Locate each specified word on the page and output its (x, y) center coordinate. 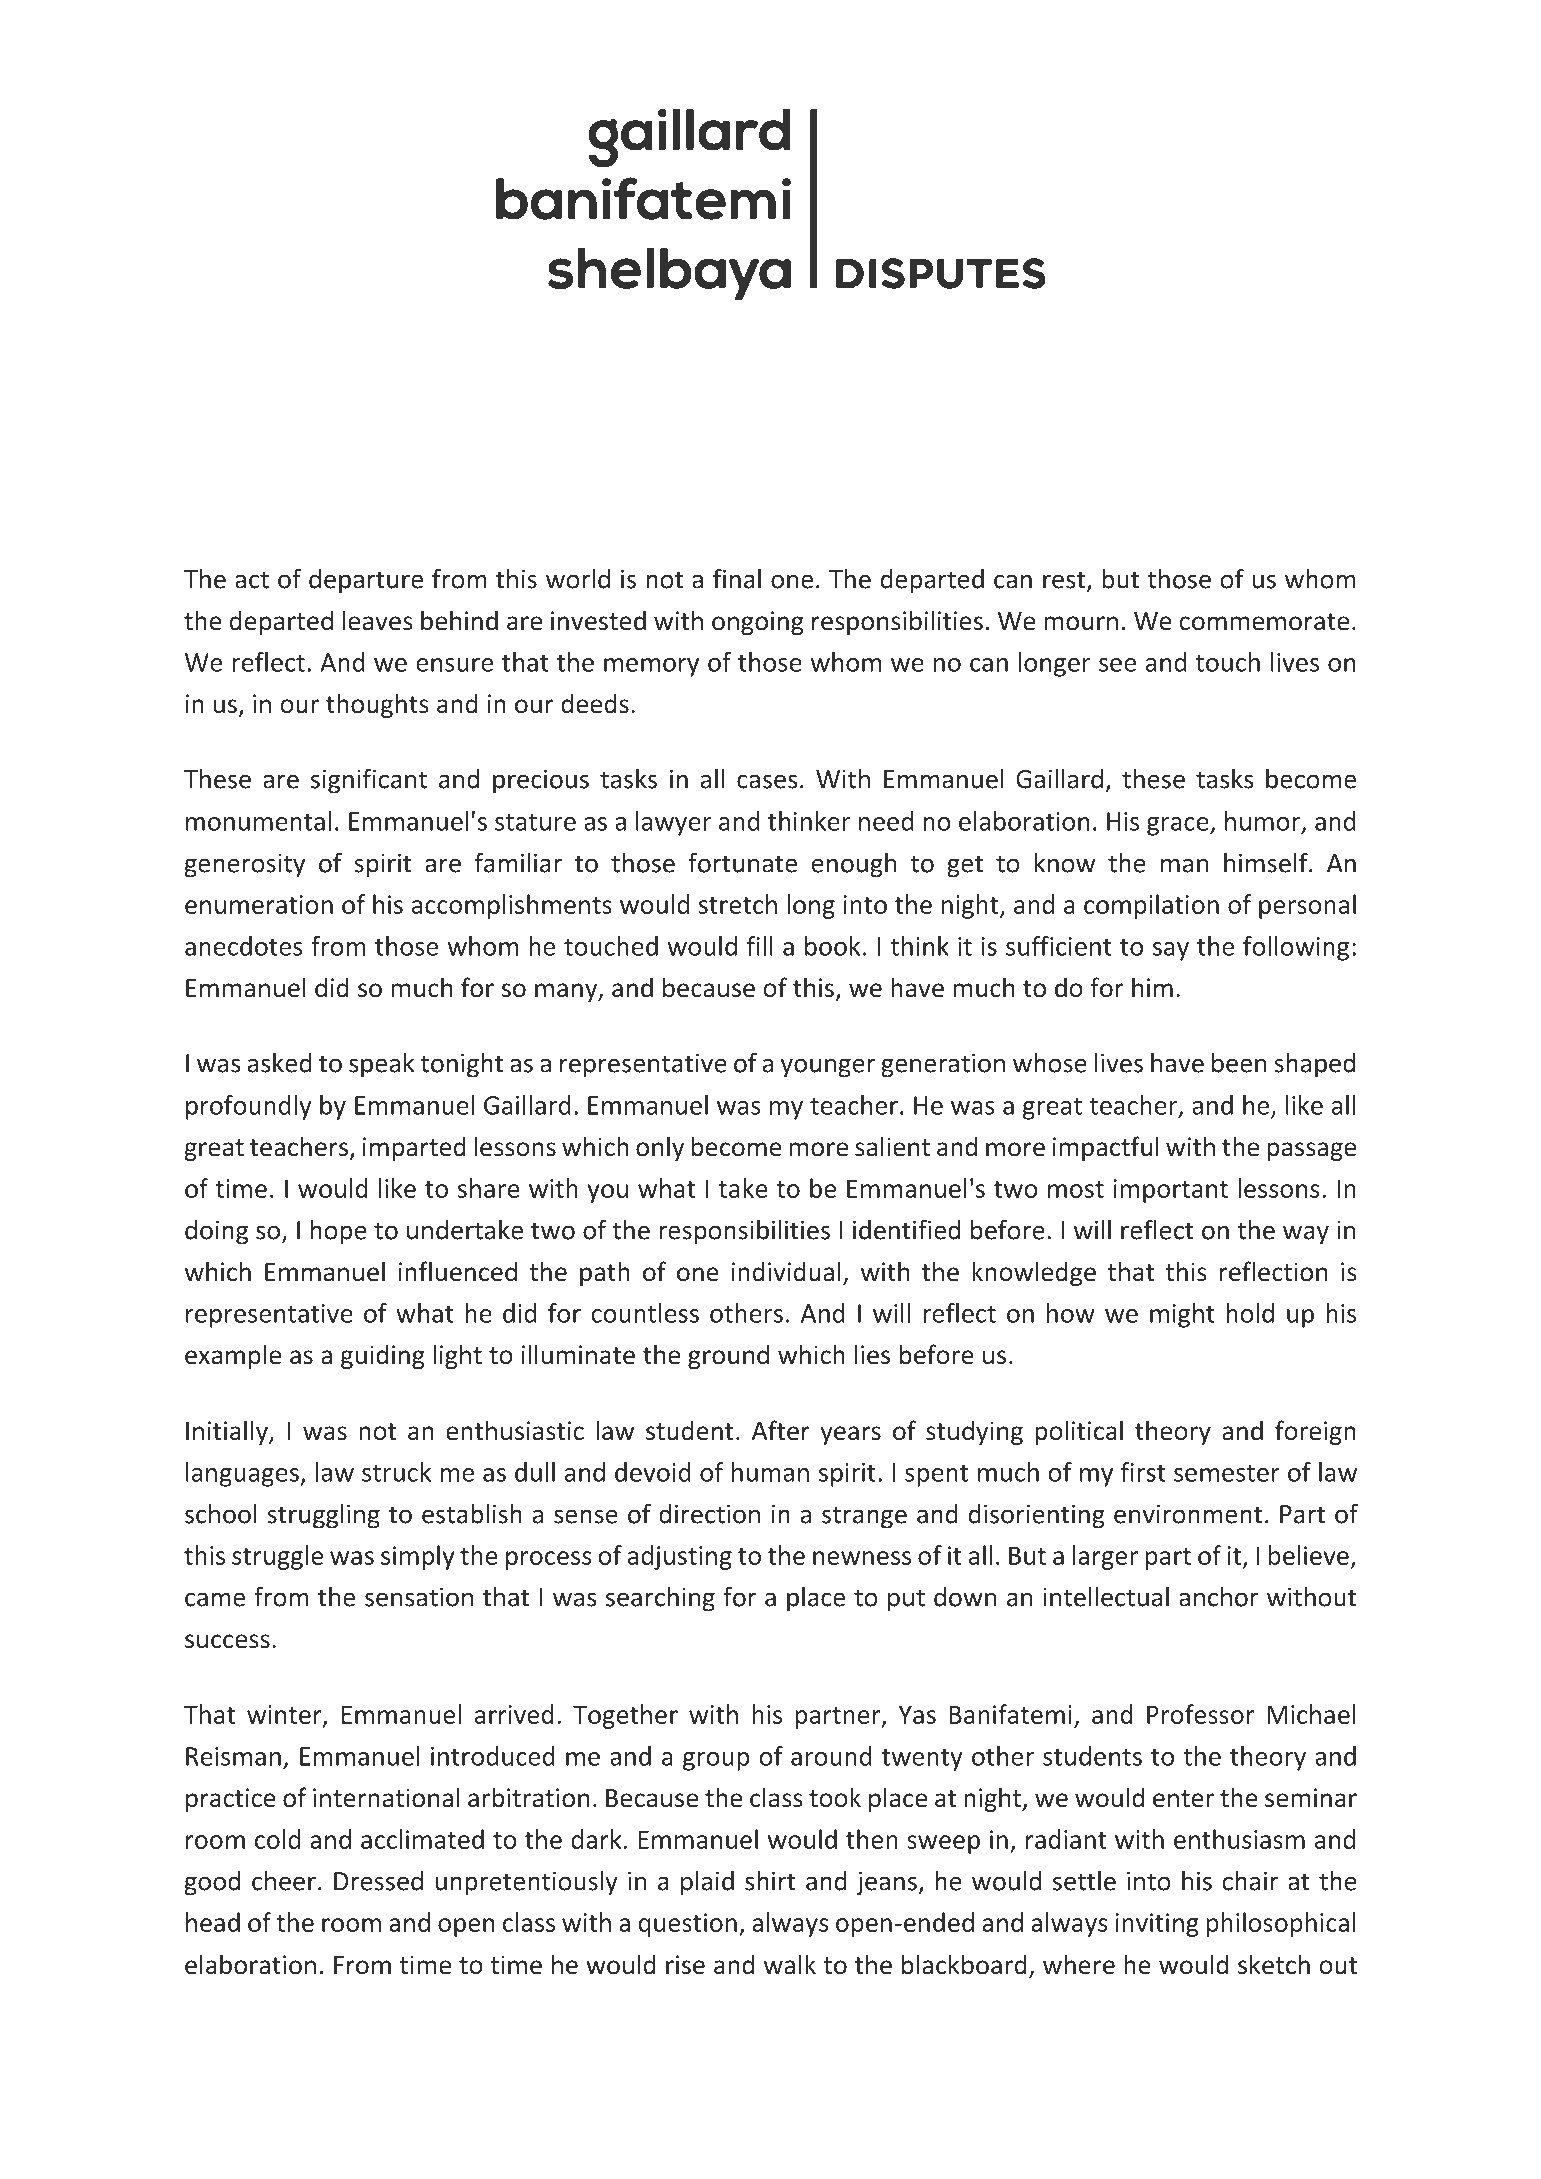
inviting (1157, 1925)
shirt (770, 1881)
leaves (378, 620)
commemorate (1264, 622)
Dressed (378, 1881)
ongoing (758, 623)
